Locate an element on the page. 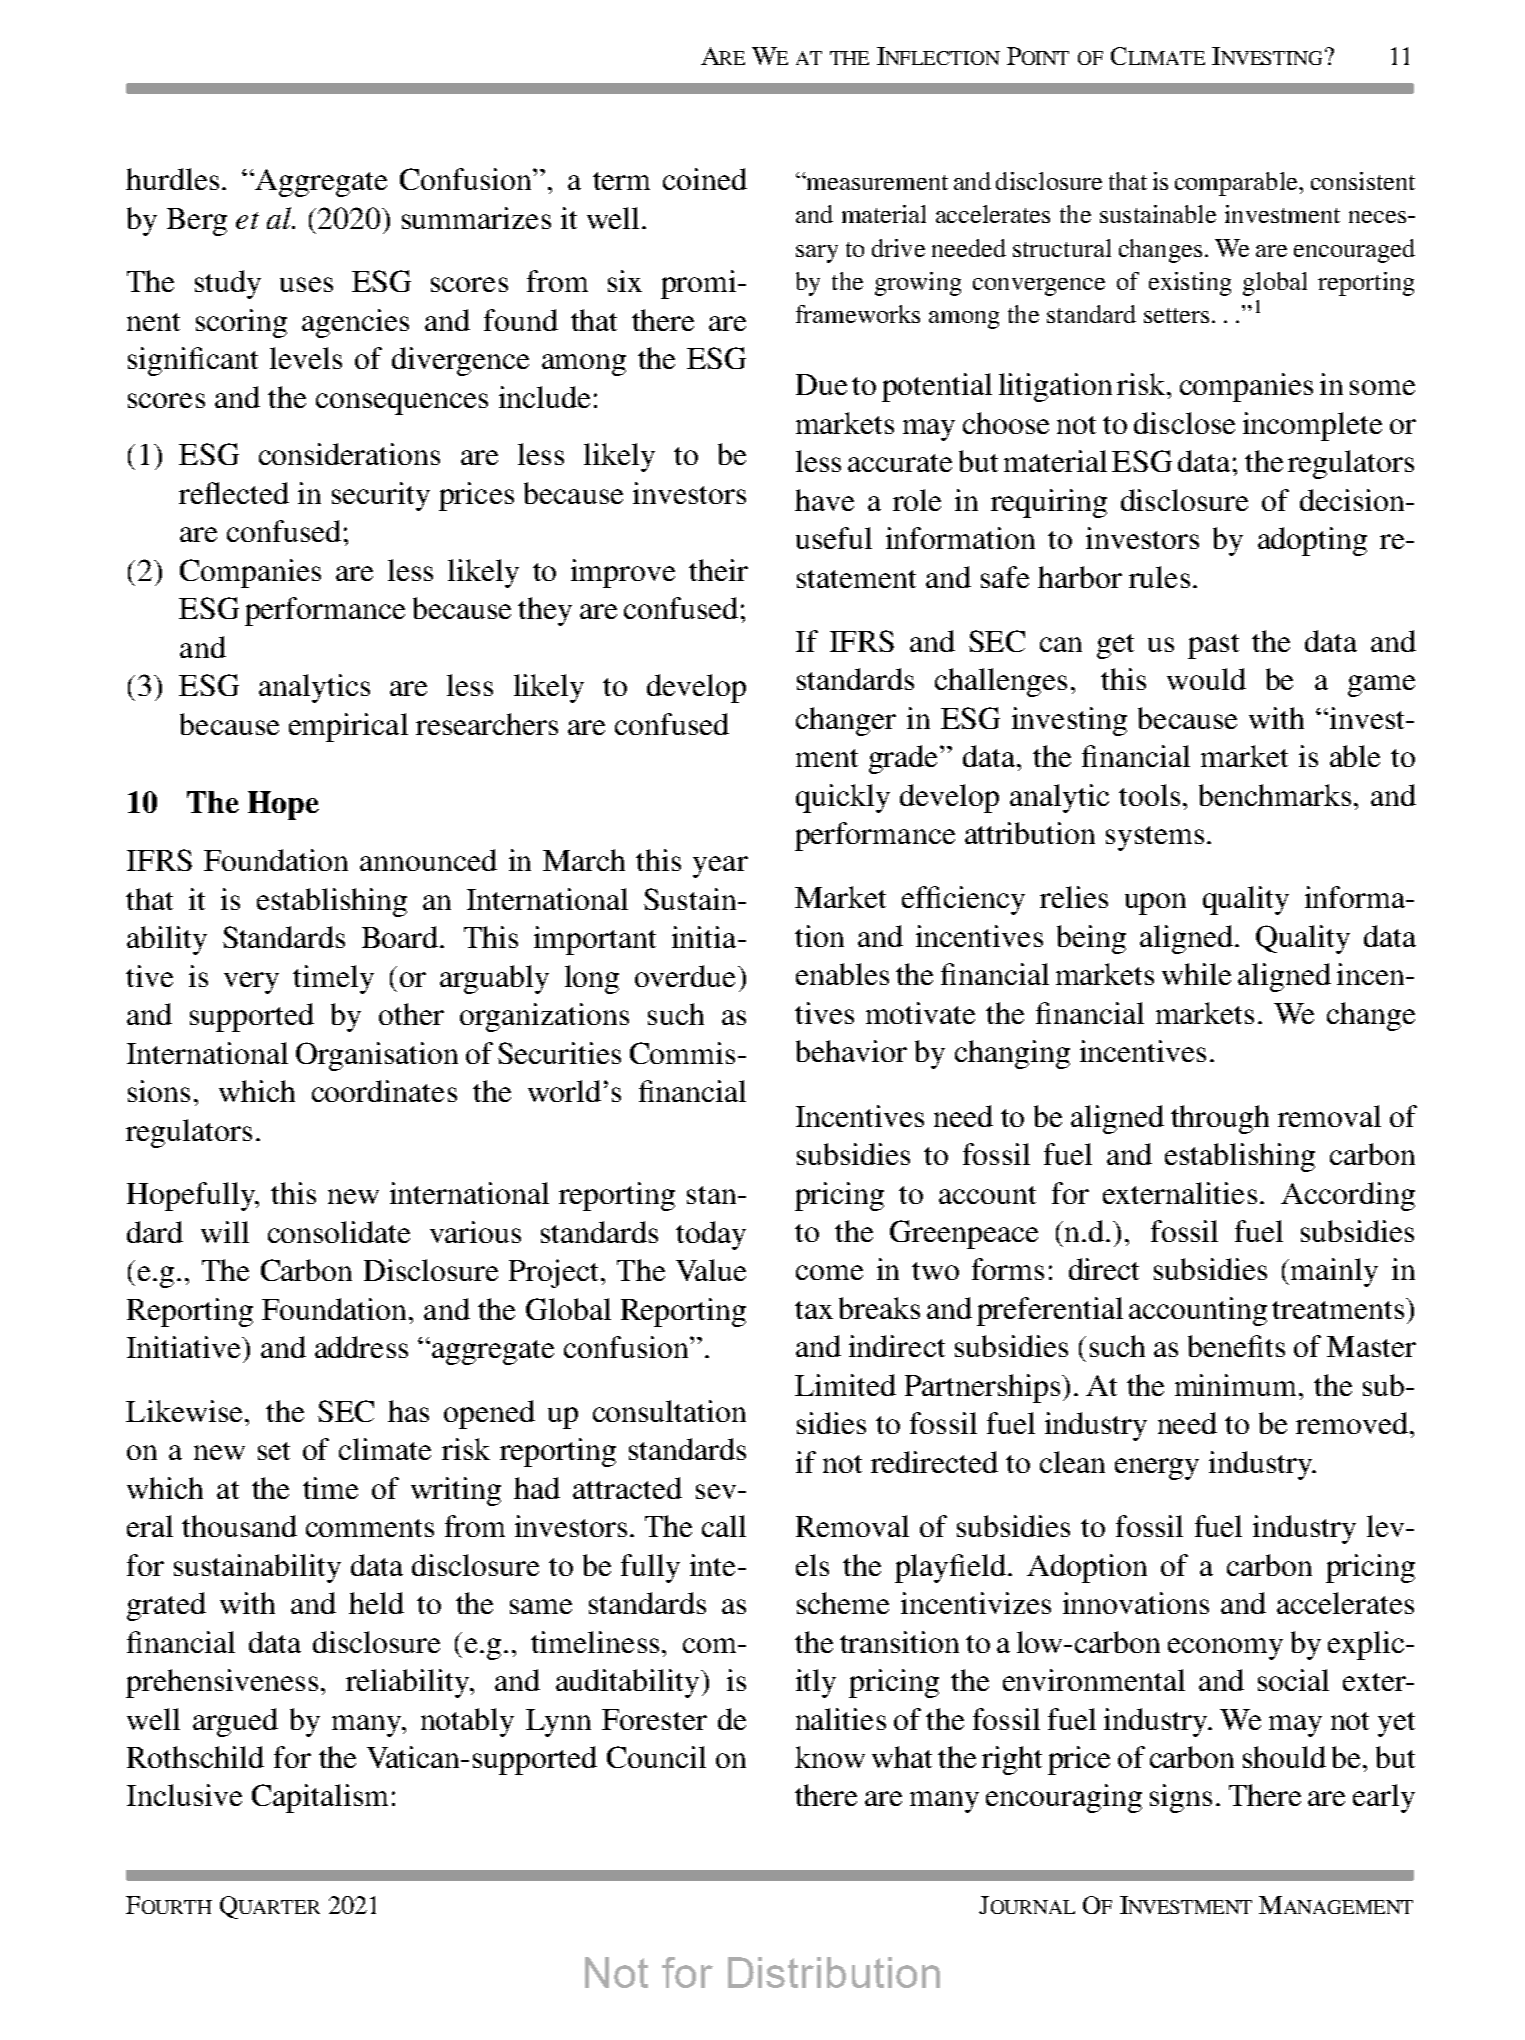  coined is located at coordinates (705, 179).
